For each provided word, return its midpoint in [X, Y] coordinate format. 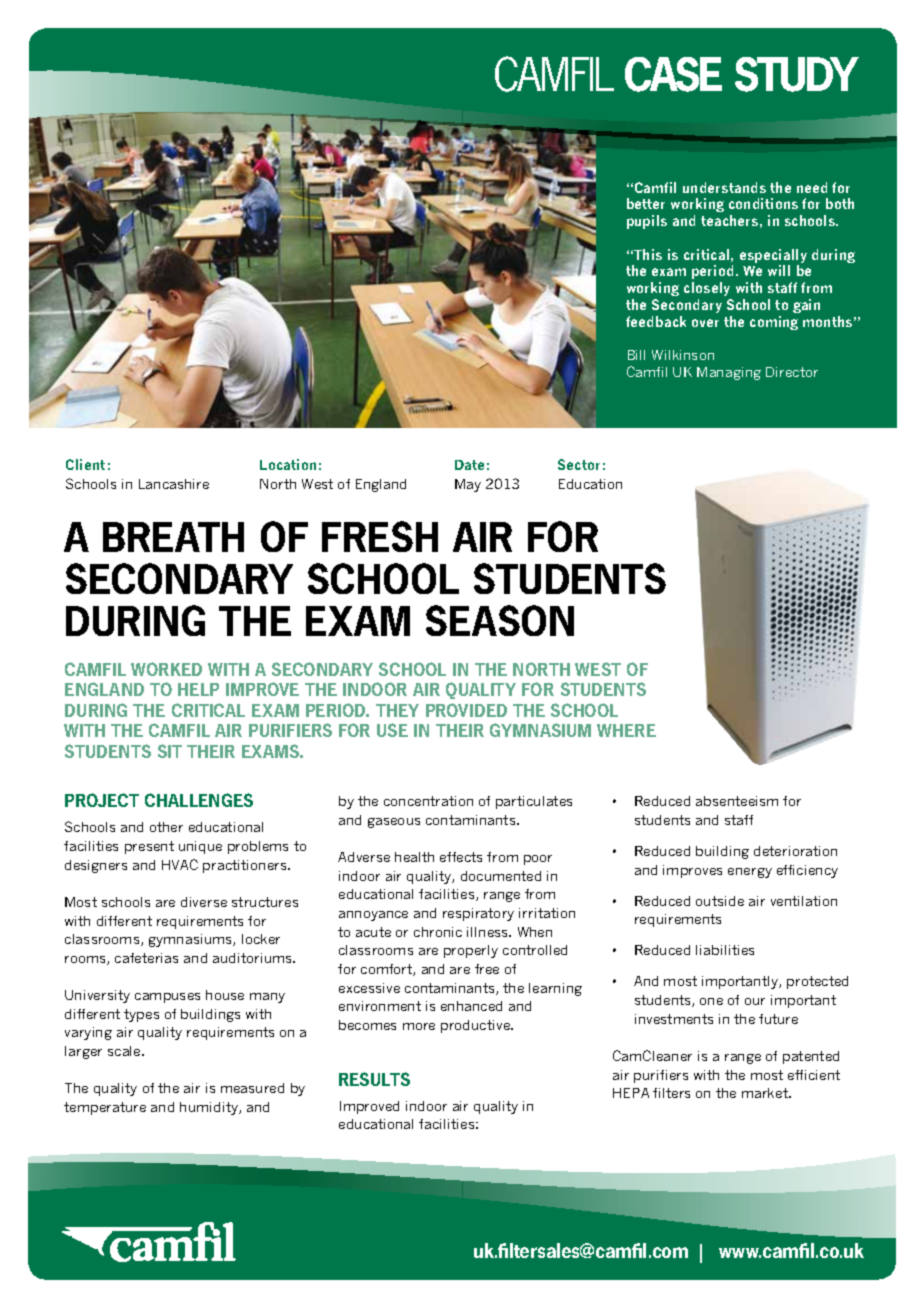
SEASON [500, 620]
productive [476, 1026]
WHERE [626, 730]
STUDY [797, 74]
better [646, 203]
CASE [673, 74]
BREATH [173, 537]
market [766, 1093]
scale [125, 1051]
